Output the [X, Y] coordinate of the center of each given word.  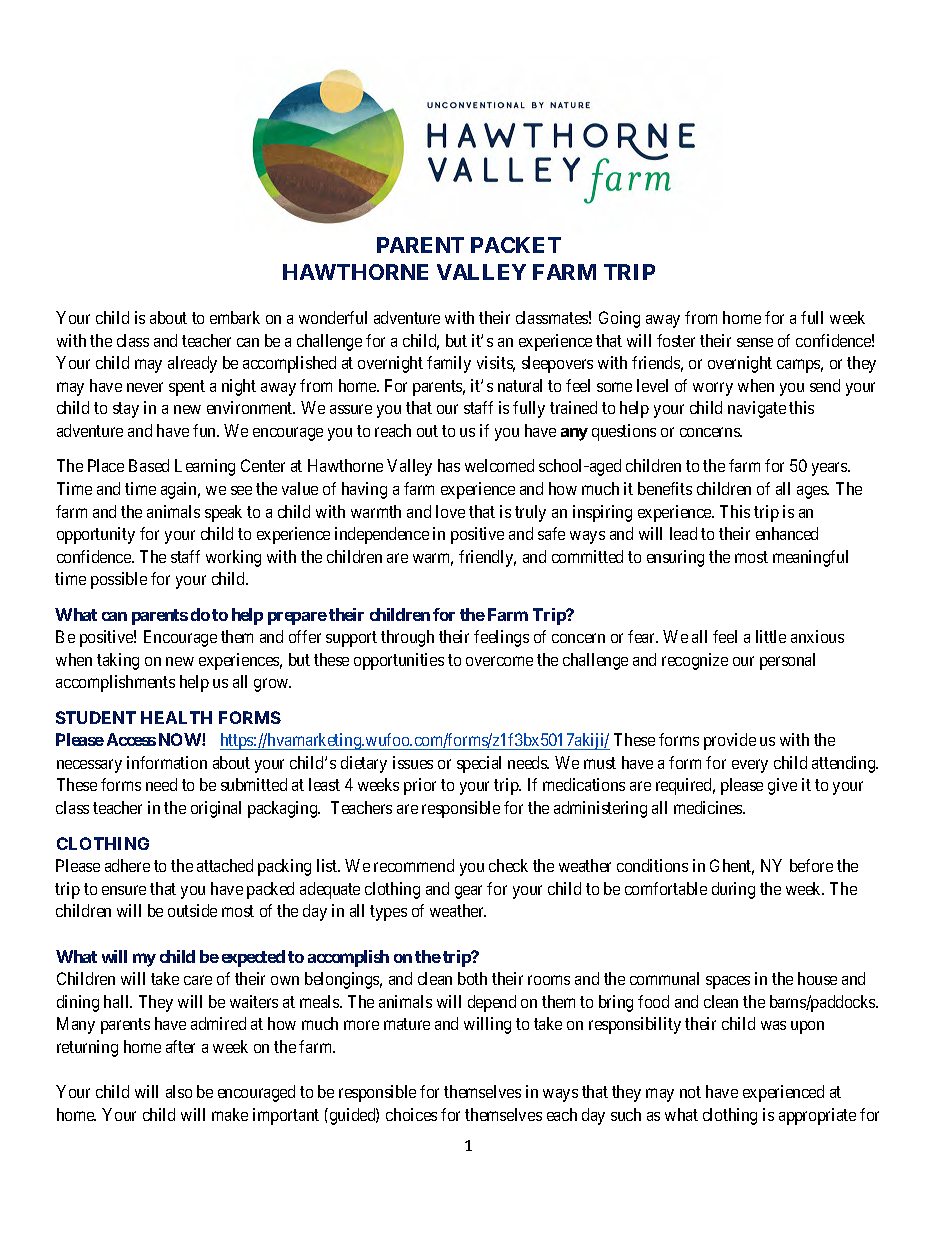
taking [118, 661]
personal [787, 661]
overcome [499, 661]
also [179, 1091]
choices [411, 1114]
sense [755, 342]
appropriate [817, 1116]
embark [235, 317]
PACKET [516, 245]
